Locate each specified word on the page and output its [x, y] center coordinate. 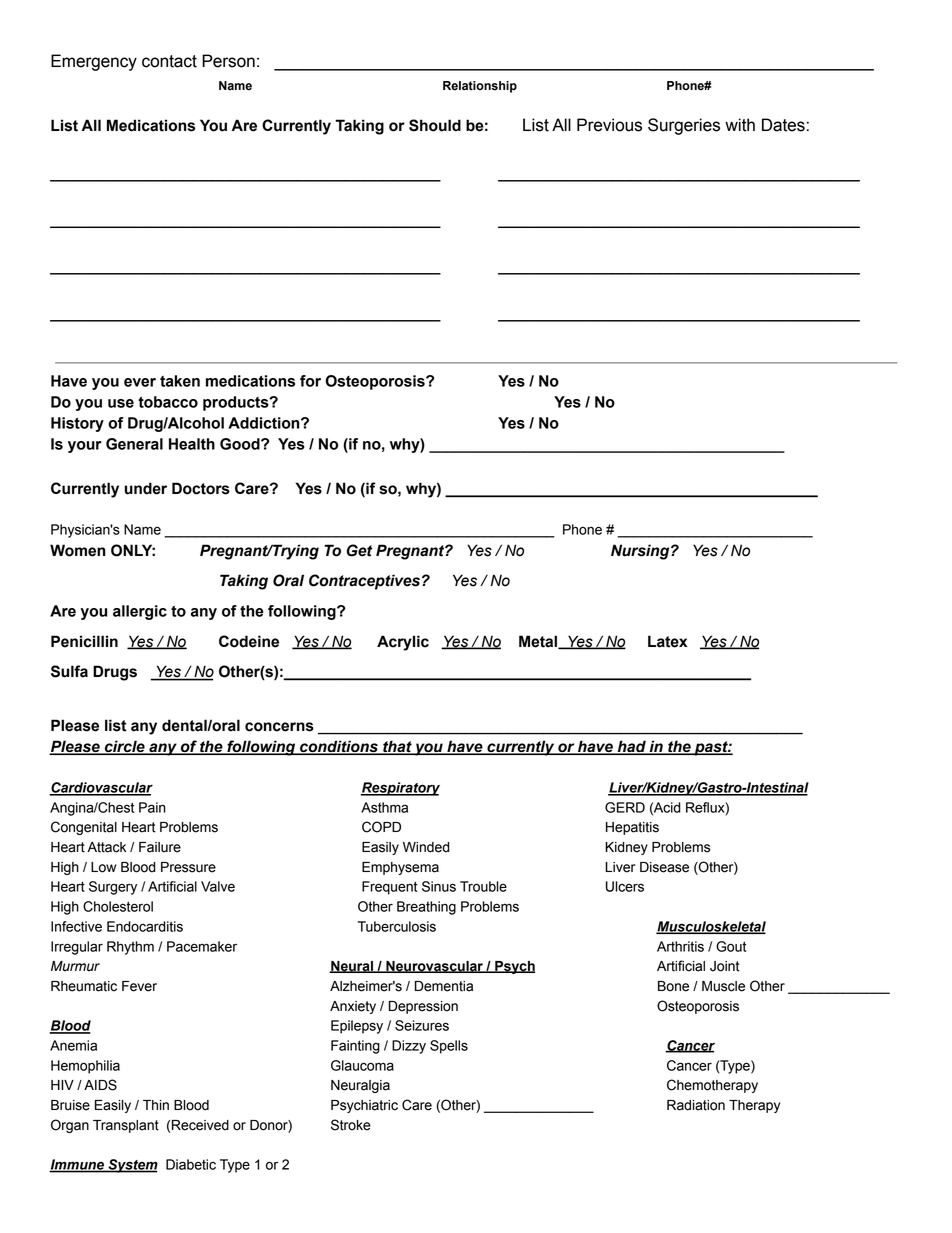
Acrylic [403, 643]
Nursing [641, 552]
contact [169, 61]
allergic [140, 612]
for [310, 381]
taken [180, 381]
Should [435, 125]
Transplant [126, 1126]
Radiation [696, 1105]
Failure [160, 847]
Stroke [351, 1125]
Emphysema [400, 868]
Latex [668, 641]
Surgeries [684, 126]
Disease [664, 867]
